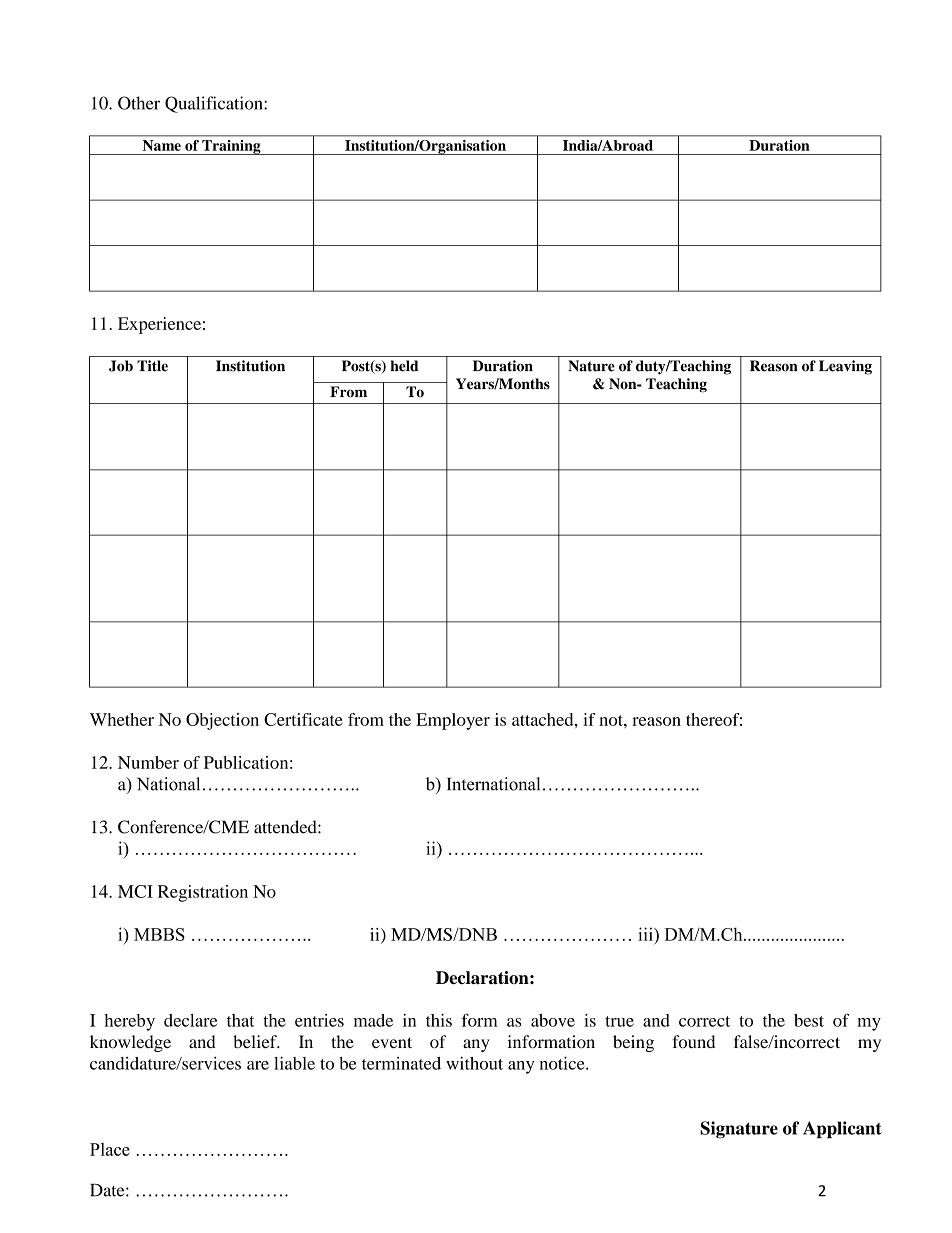  I want to click on Objection, so click(222, 721).
